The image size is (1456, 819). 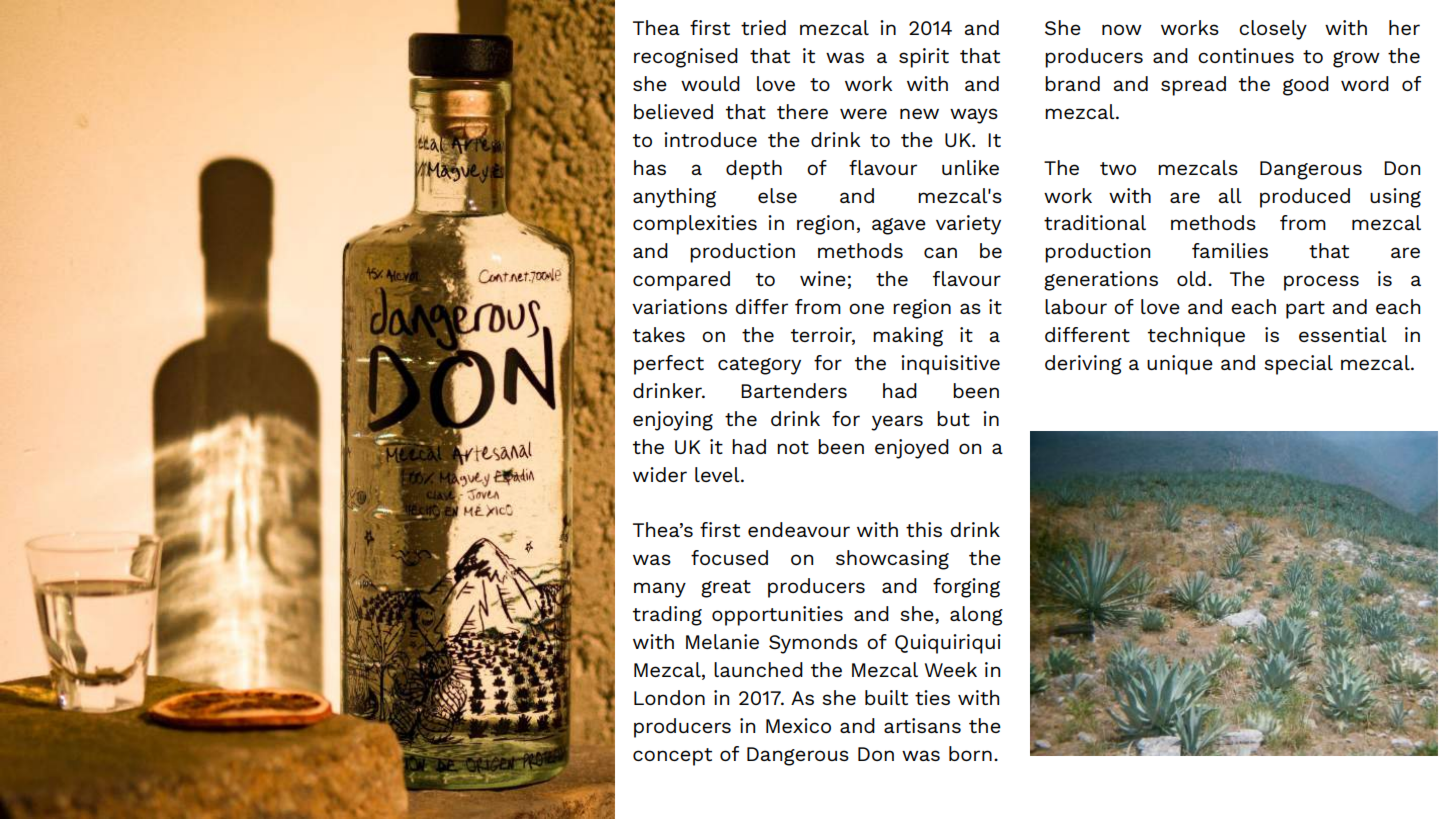 What do you see at coordinates (1083, 365) in the document?
I see `deriving` at bounding box center [1083, 365].
